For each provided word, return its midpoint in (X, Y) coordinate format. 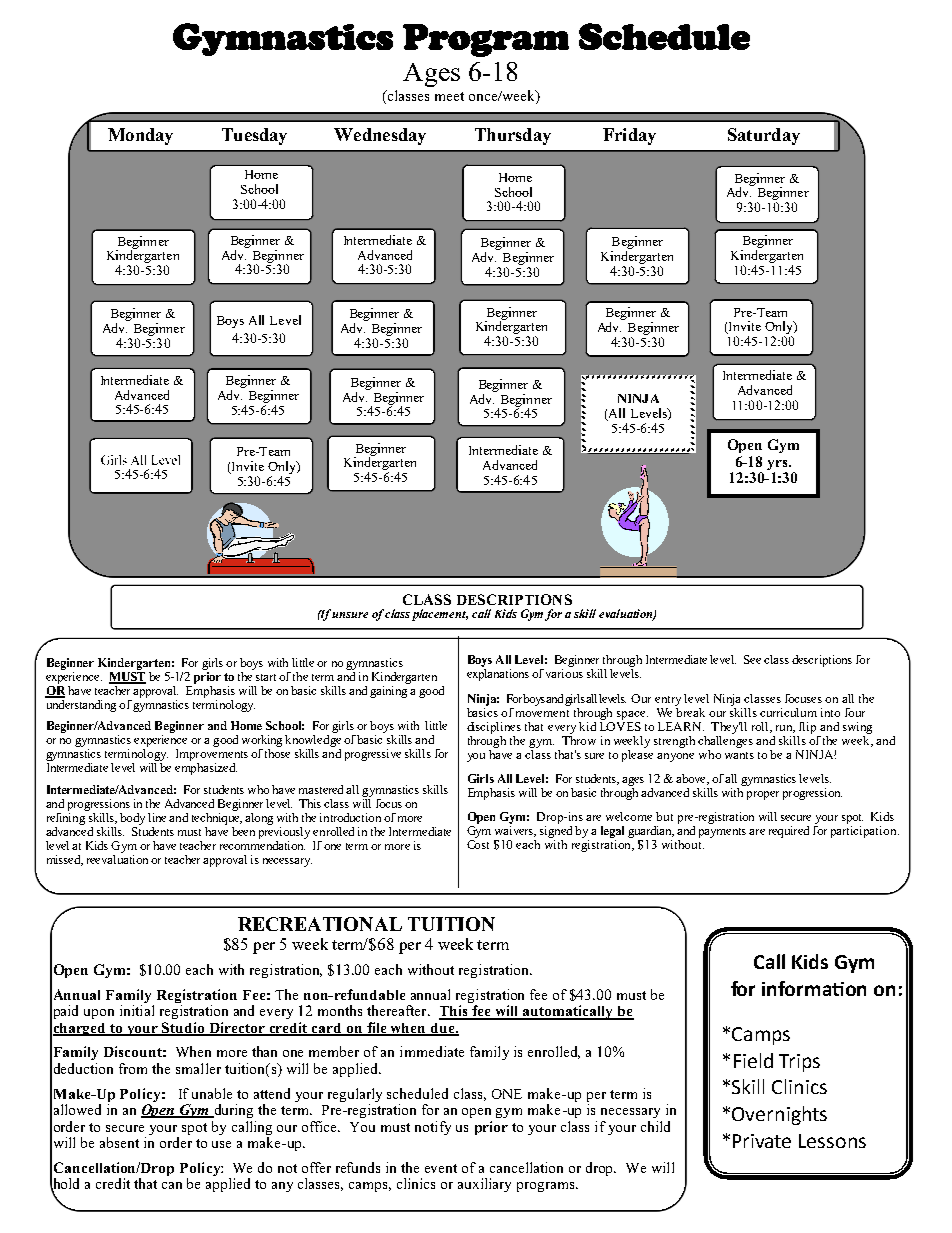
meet (449, 96)
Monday (140, 136)
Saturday (764, 136)
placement (440, 615)
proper (763, 795)
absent (119, 1142)
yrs (778, 465)
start (266, 677)
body (132, 819)
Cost (478, 843)
